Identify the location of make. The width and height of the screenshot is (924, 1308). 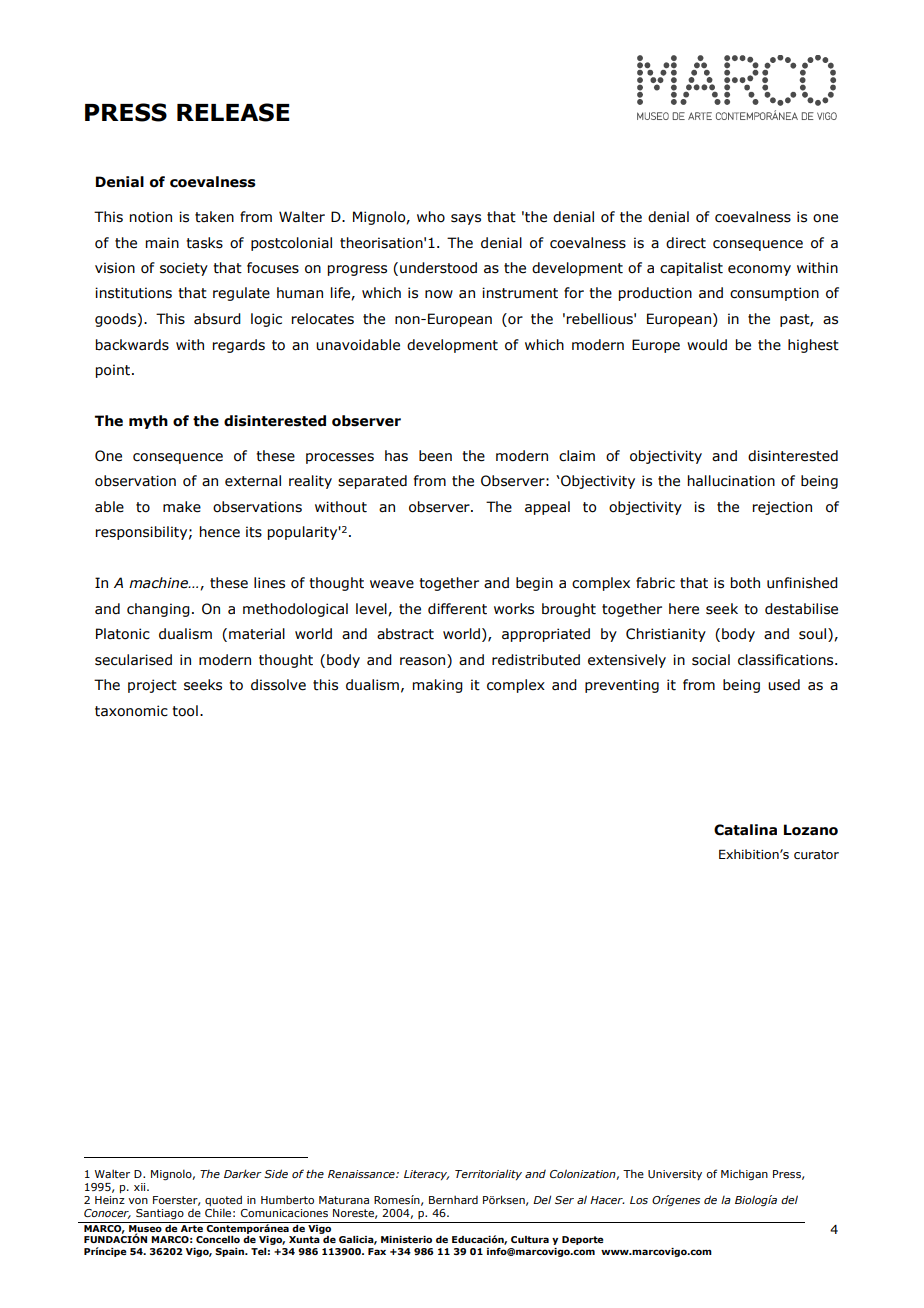
(182, 507).
